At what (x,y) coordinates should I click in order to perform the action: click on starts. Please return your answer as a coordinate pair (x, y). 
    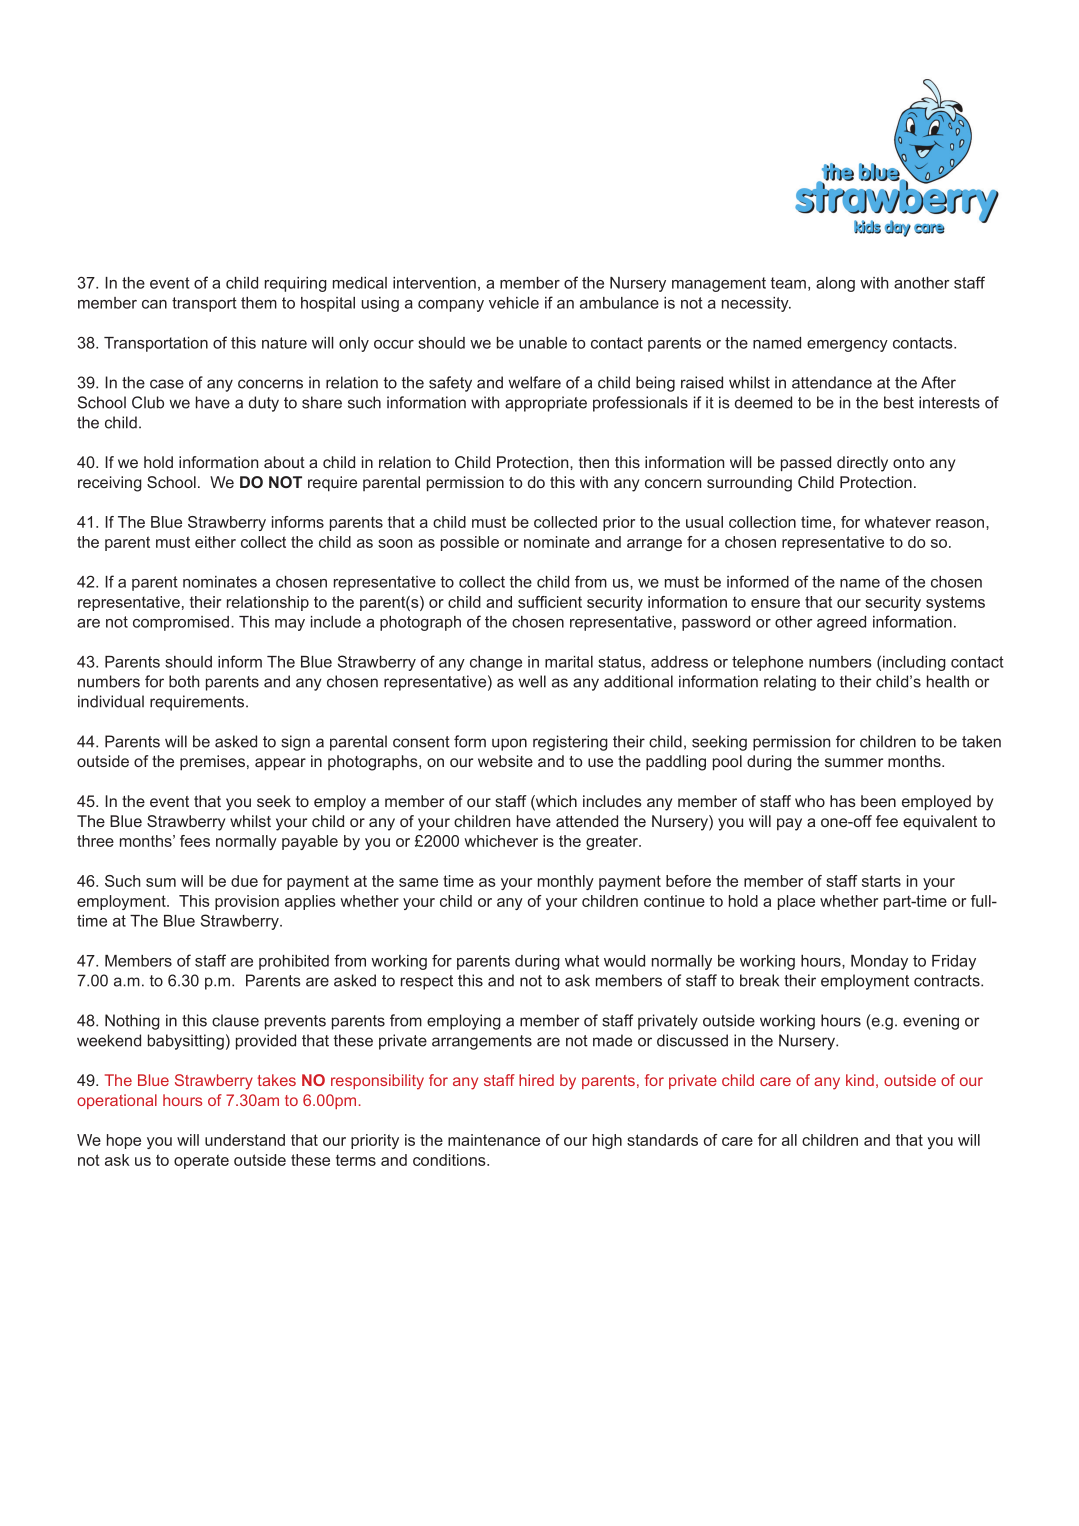
    Looking at the image, I should click on (881, 881).
